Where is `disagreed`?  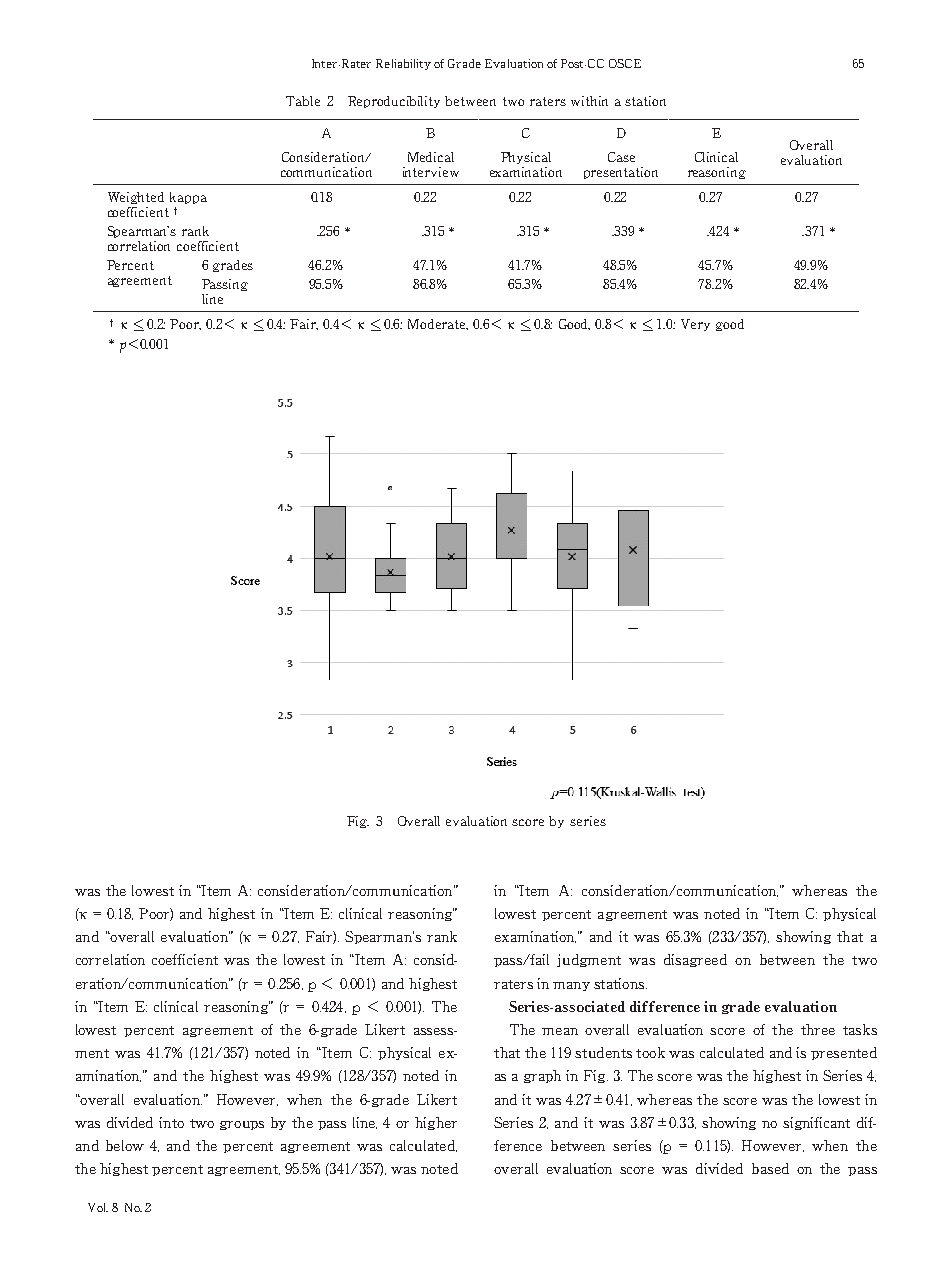 disagreed is located at coordinates (695, 960).
